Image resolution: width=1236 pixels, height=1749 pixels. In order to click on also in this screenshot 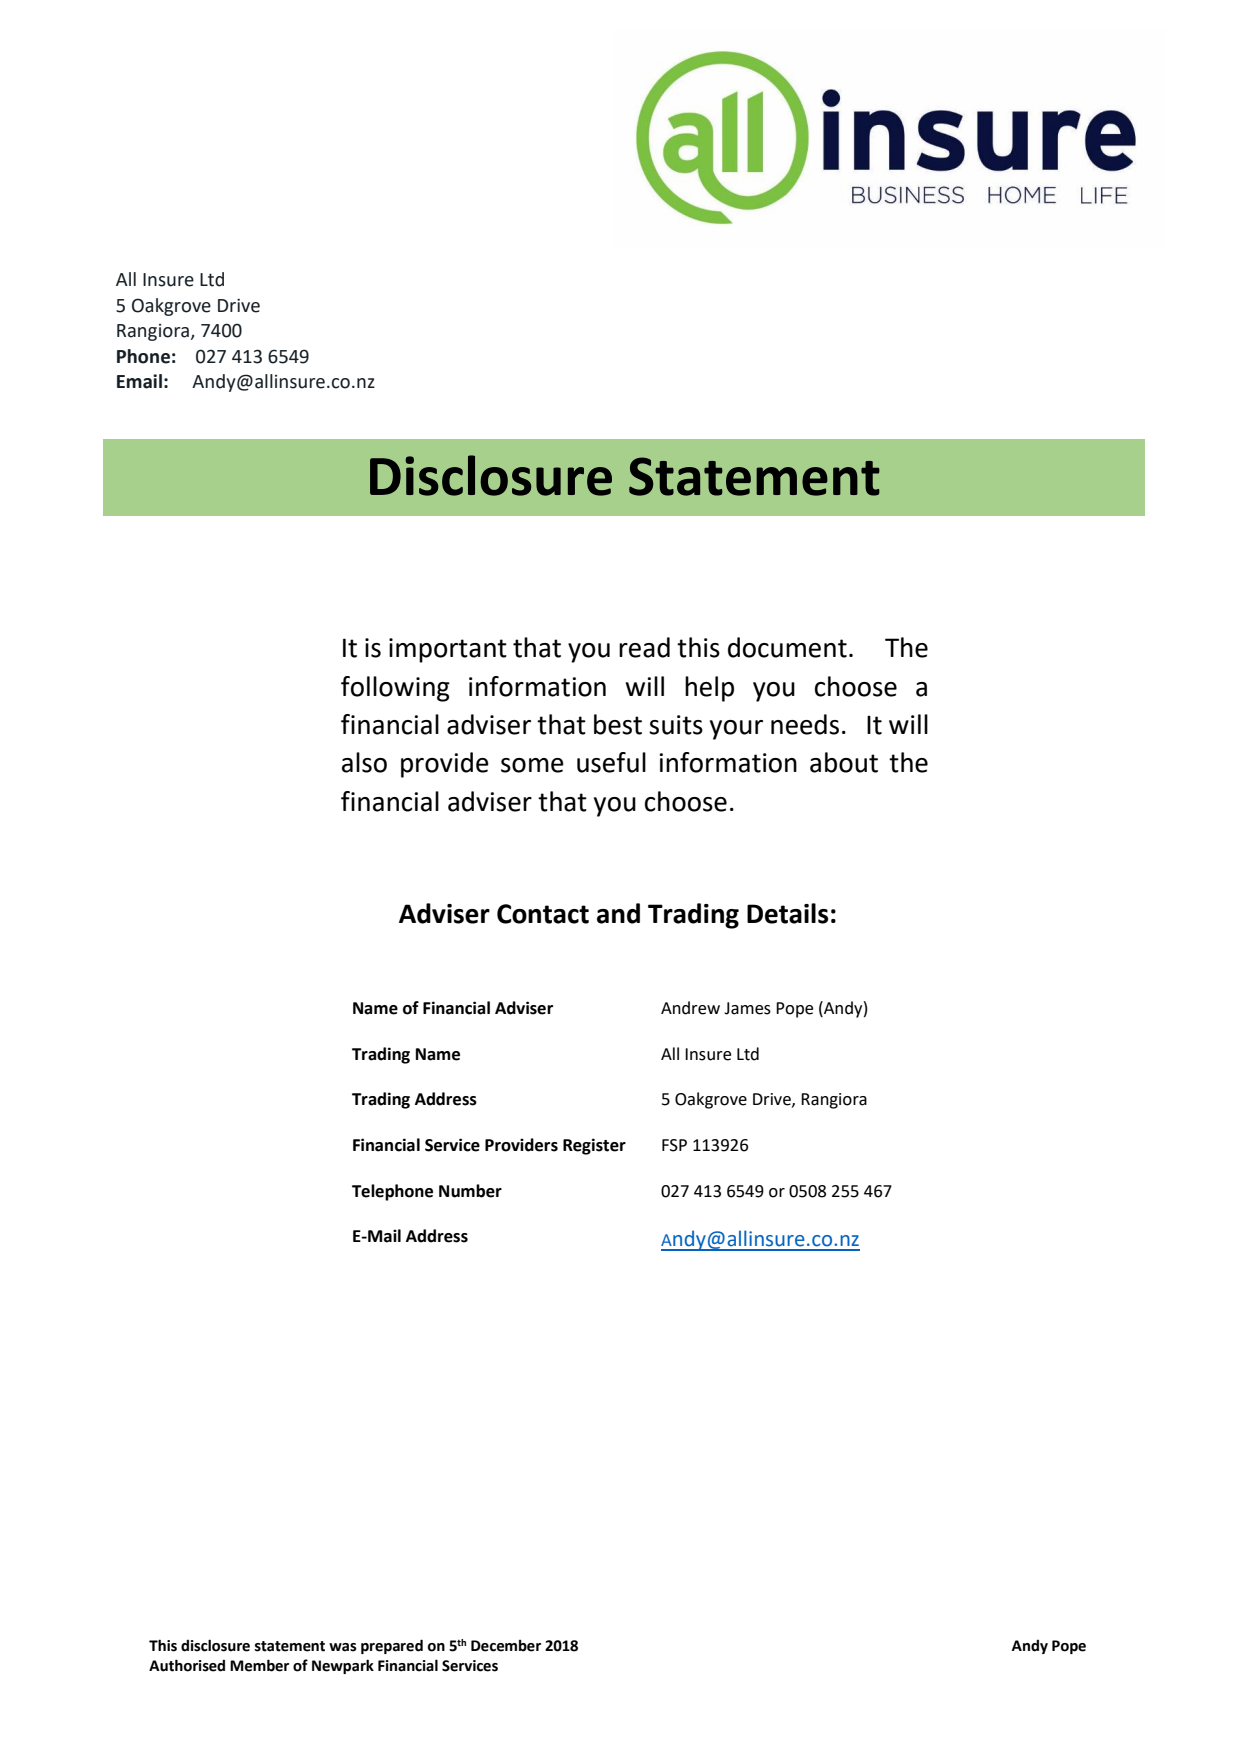, I will do `click(364, 762)`.
